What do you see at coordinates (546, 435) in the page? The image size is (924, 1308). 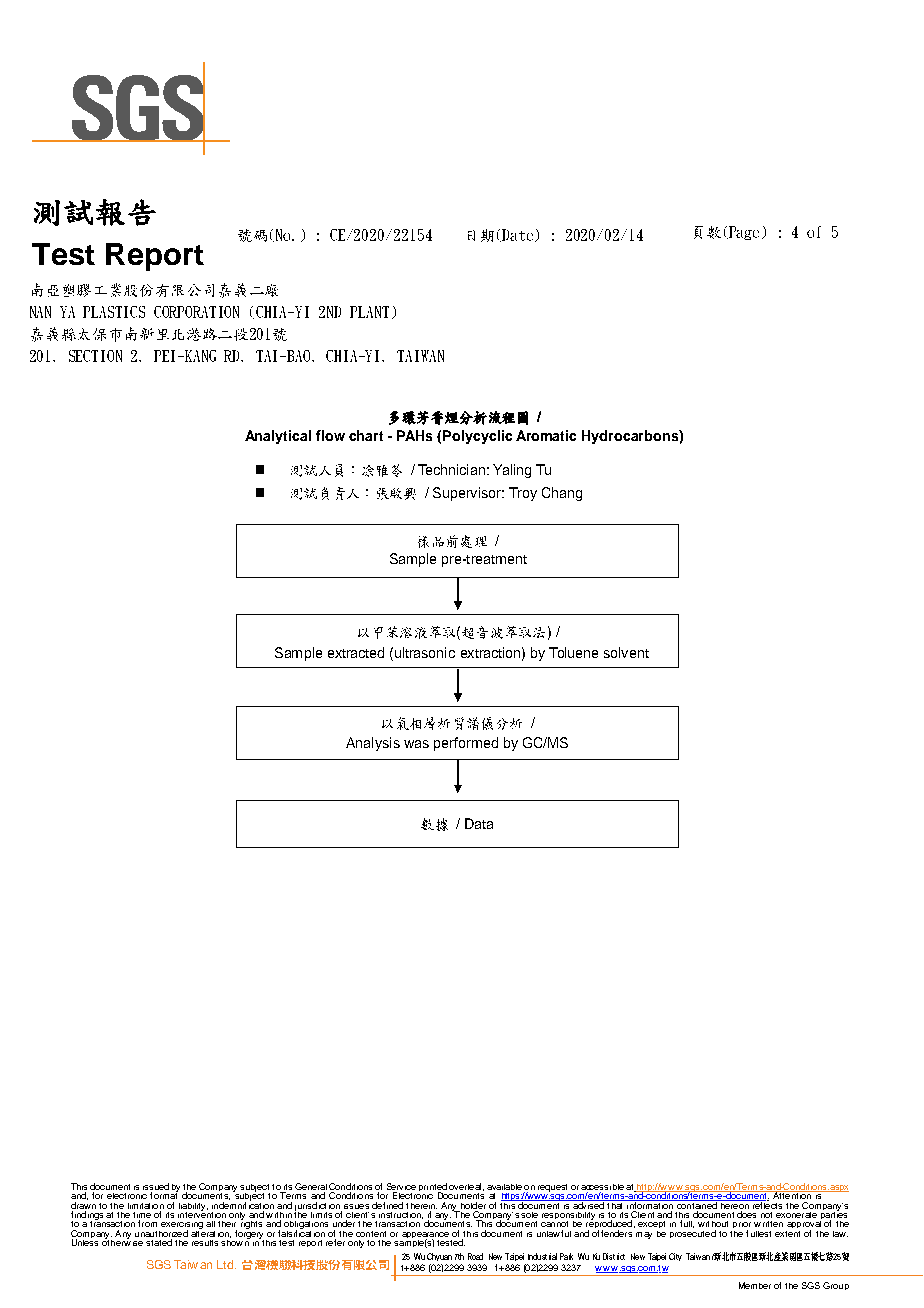 I see `Aromatic` at bounding box center [546, 435].
